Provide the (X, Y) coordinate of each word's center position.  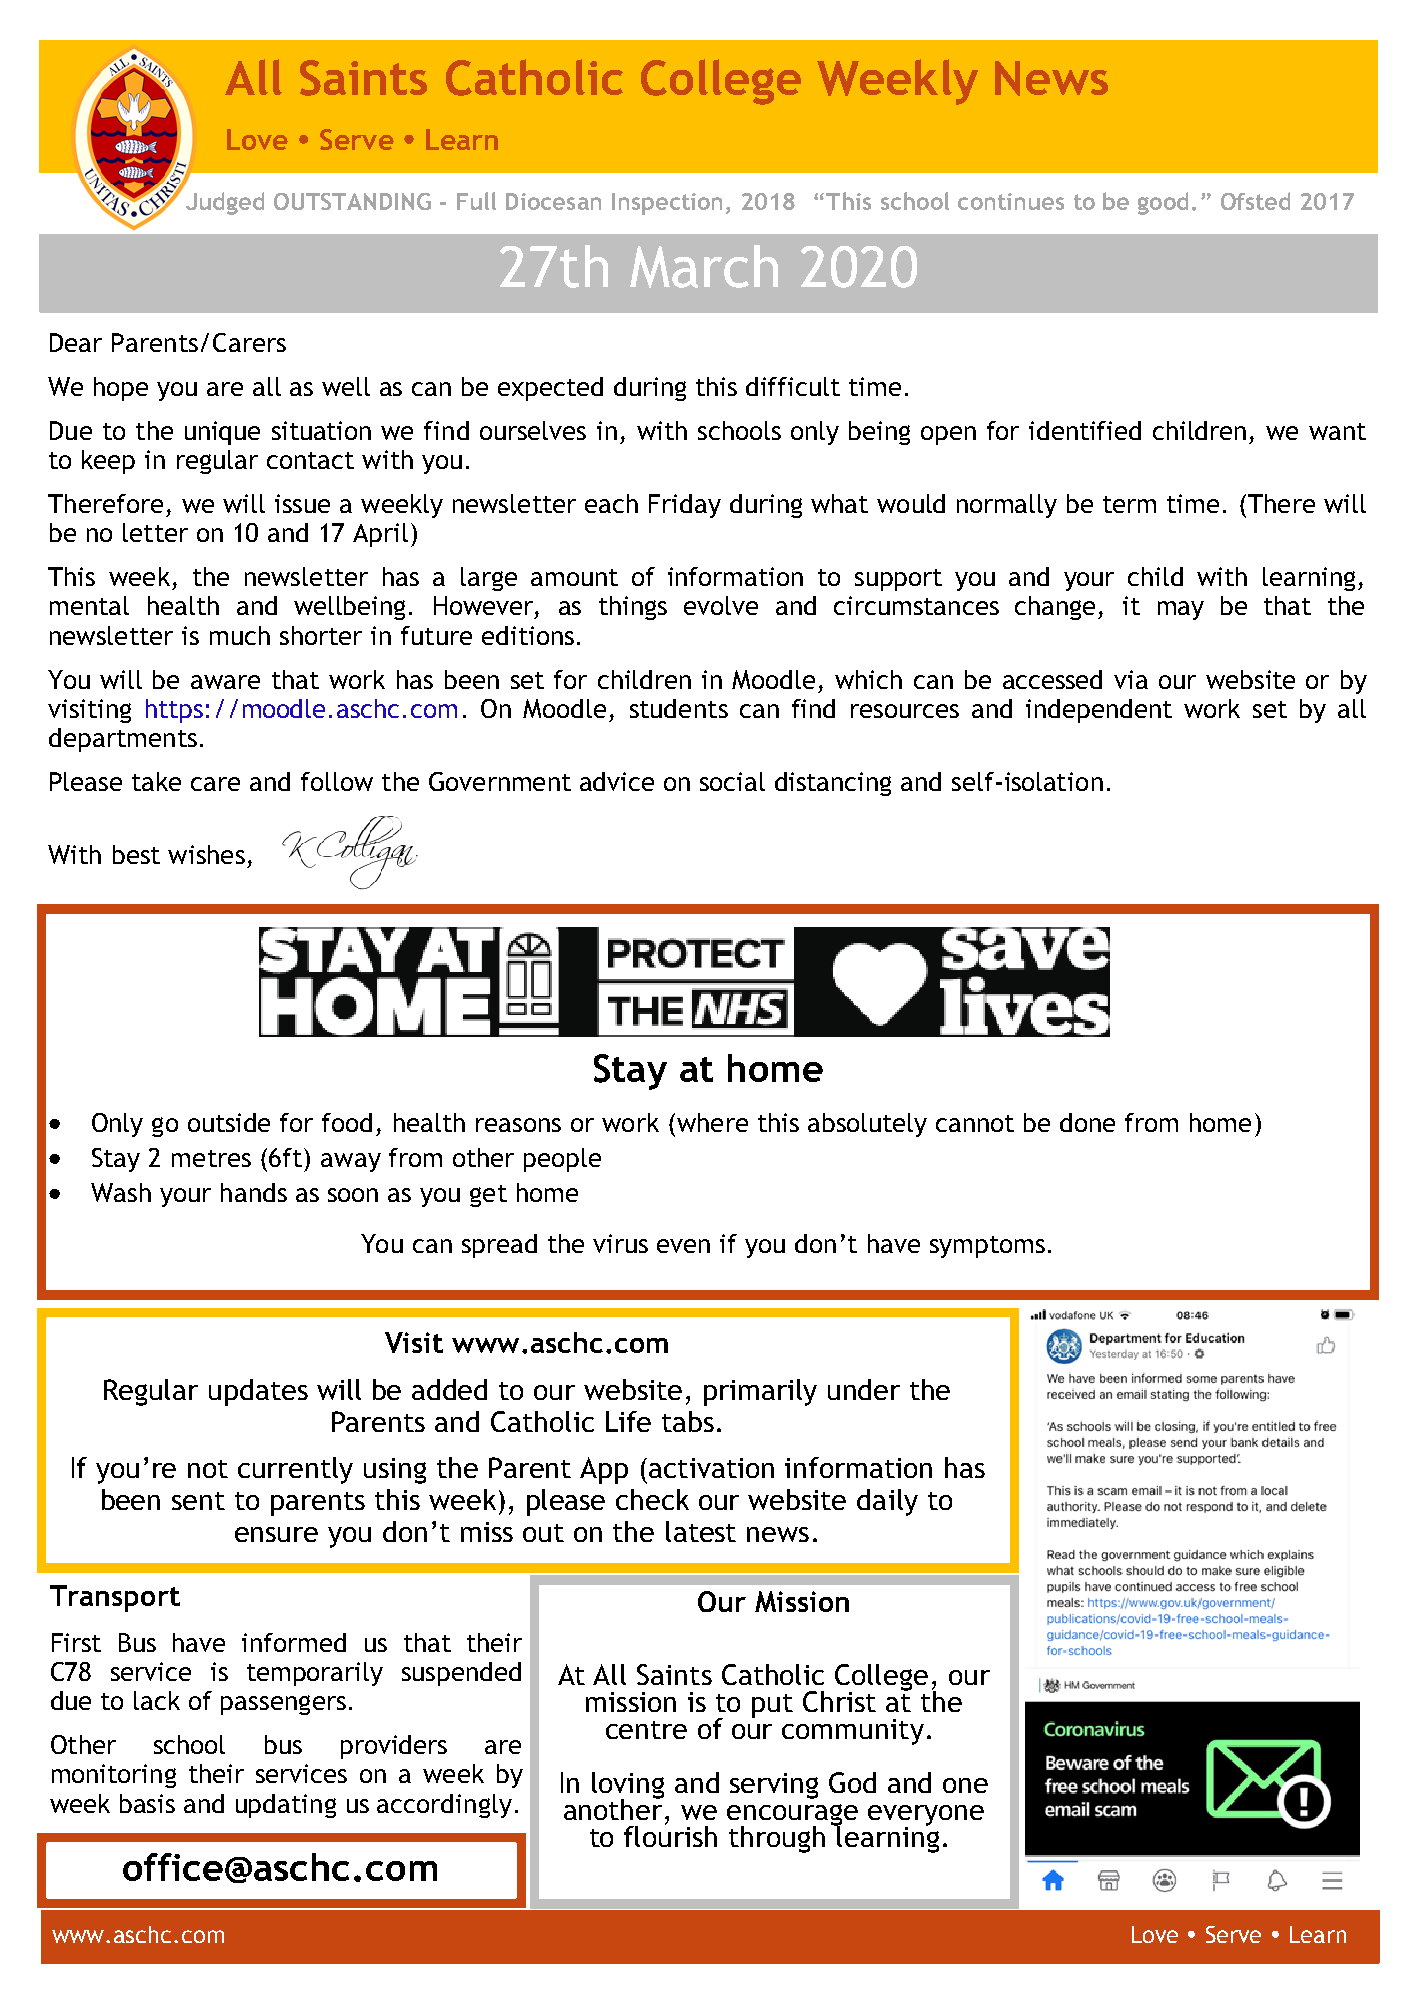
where (711, 1122)
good (1163, 203)
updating (286, 1806)
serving (774, 1786)
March (704, 266)
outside (229, 1122)
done (1087, 1122)
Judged (225, 203)
